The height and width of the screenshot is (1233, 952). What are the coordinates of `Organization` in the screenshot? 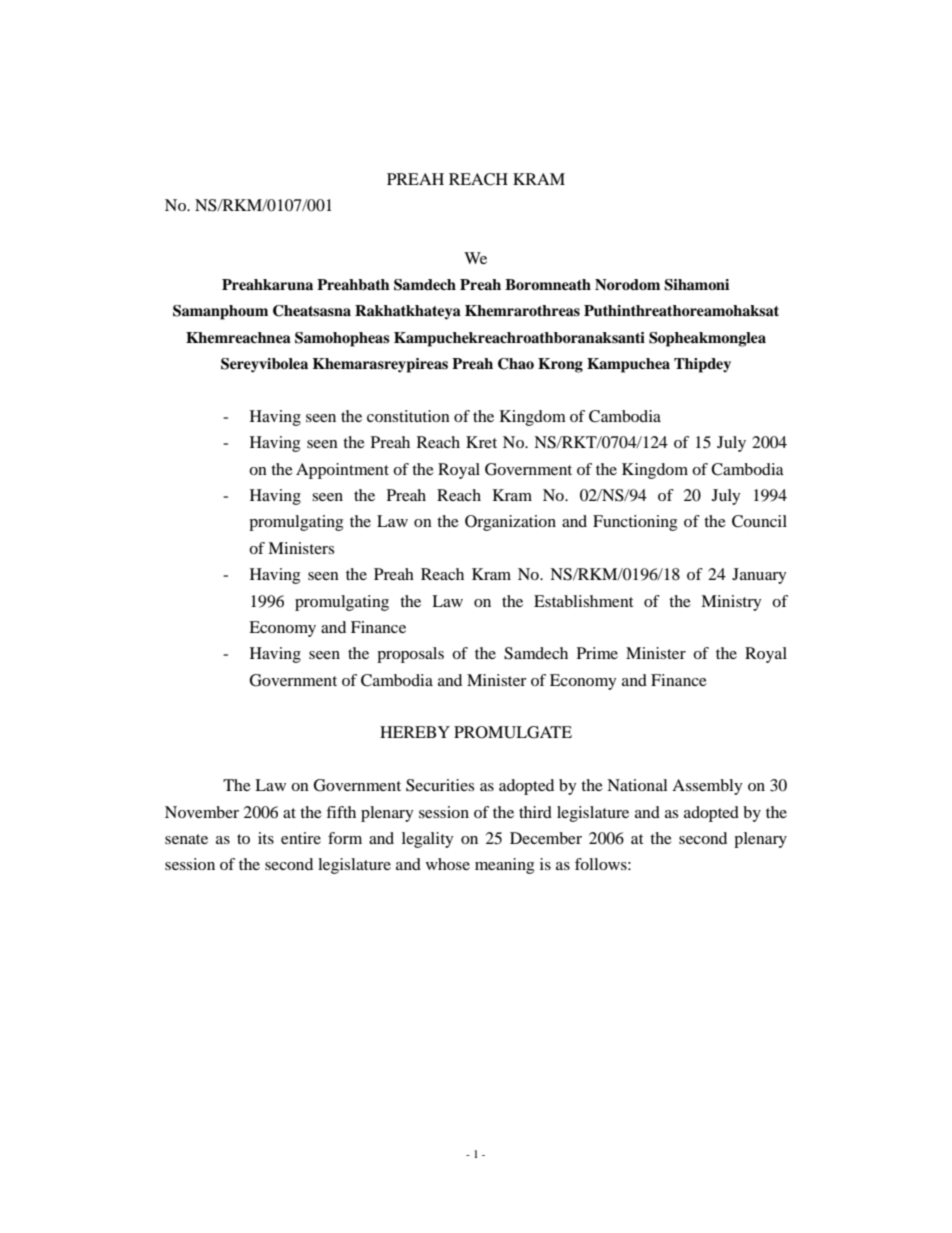 It's located at (510, 523).
